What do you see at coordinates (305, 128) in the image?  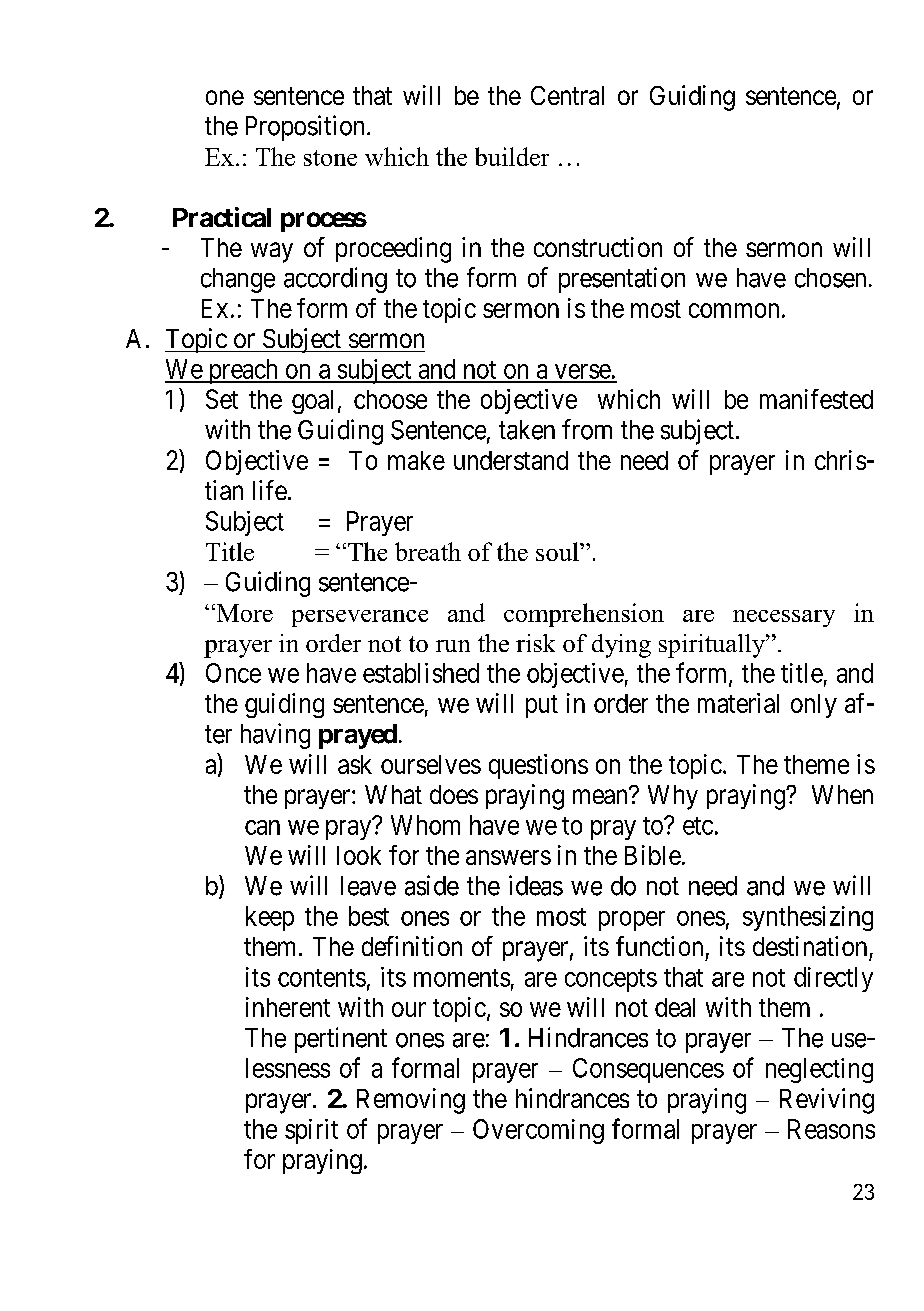 I see `Proposition` at bounding box center [305, 128].
